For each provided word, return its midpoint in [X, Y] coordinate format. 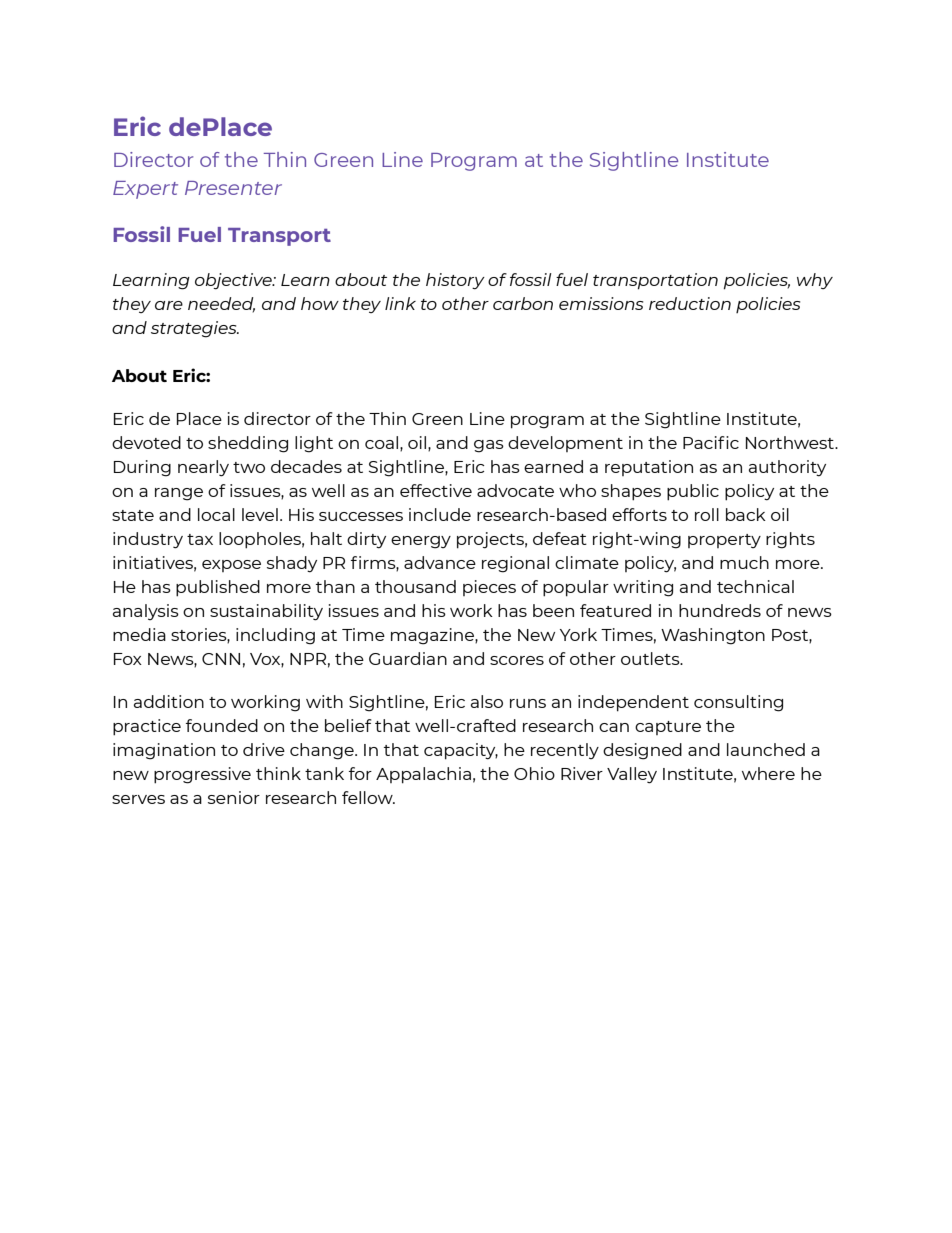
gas [489, 446]
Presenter [233, 188]
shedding [248, 444]
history [455, 281]
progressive [202, 775]
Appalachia [423, 775]
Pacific [711, 442]
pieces [489, 588]
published [218, 588]
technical [755, 586]
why [815, 281]
